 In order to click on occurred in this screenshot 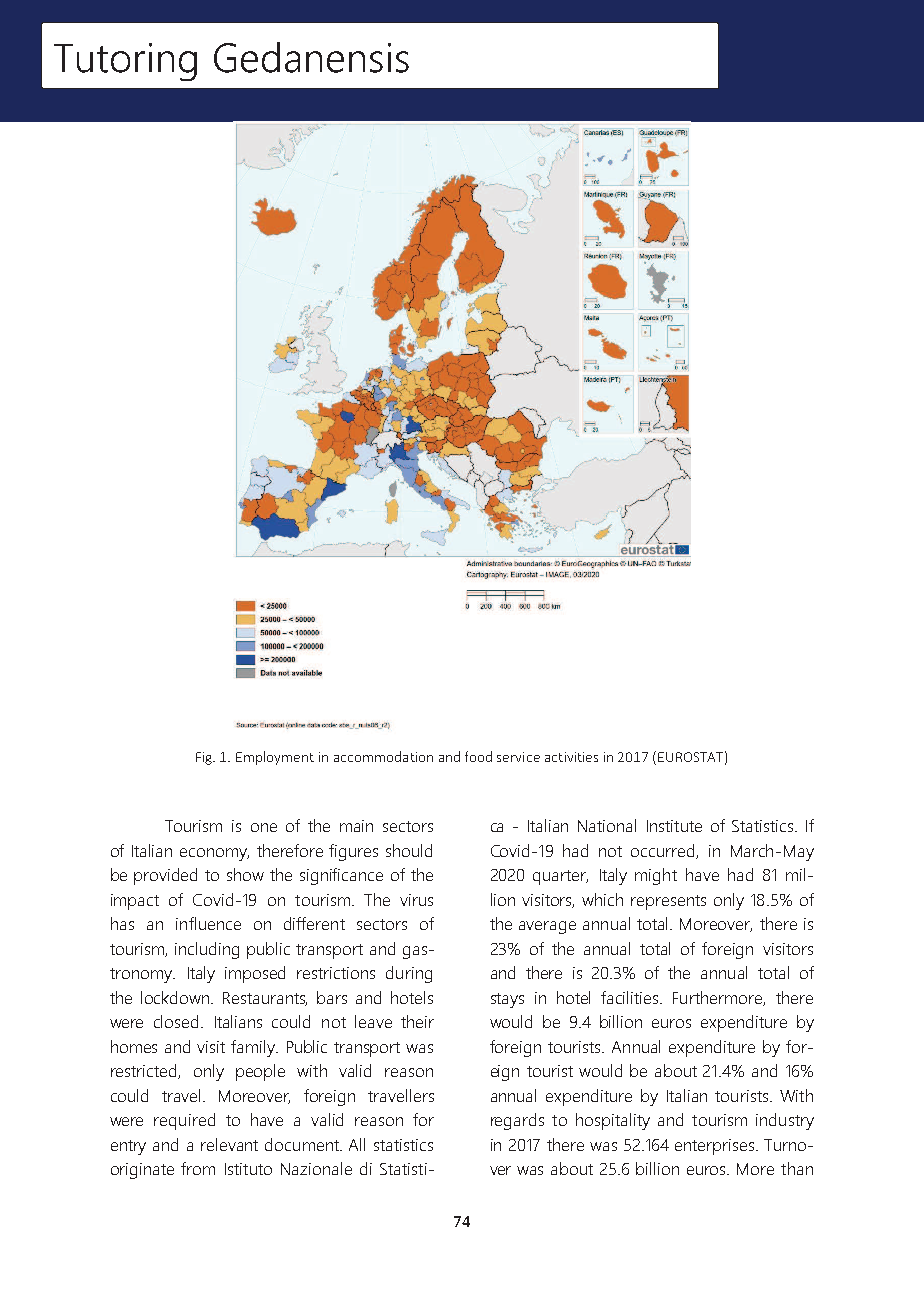, I will do `click(664, 851)`.
